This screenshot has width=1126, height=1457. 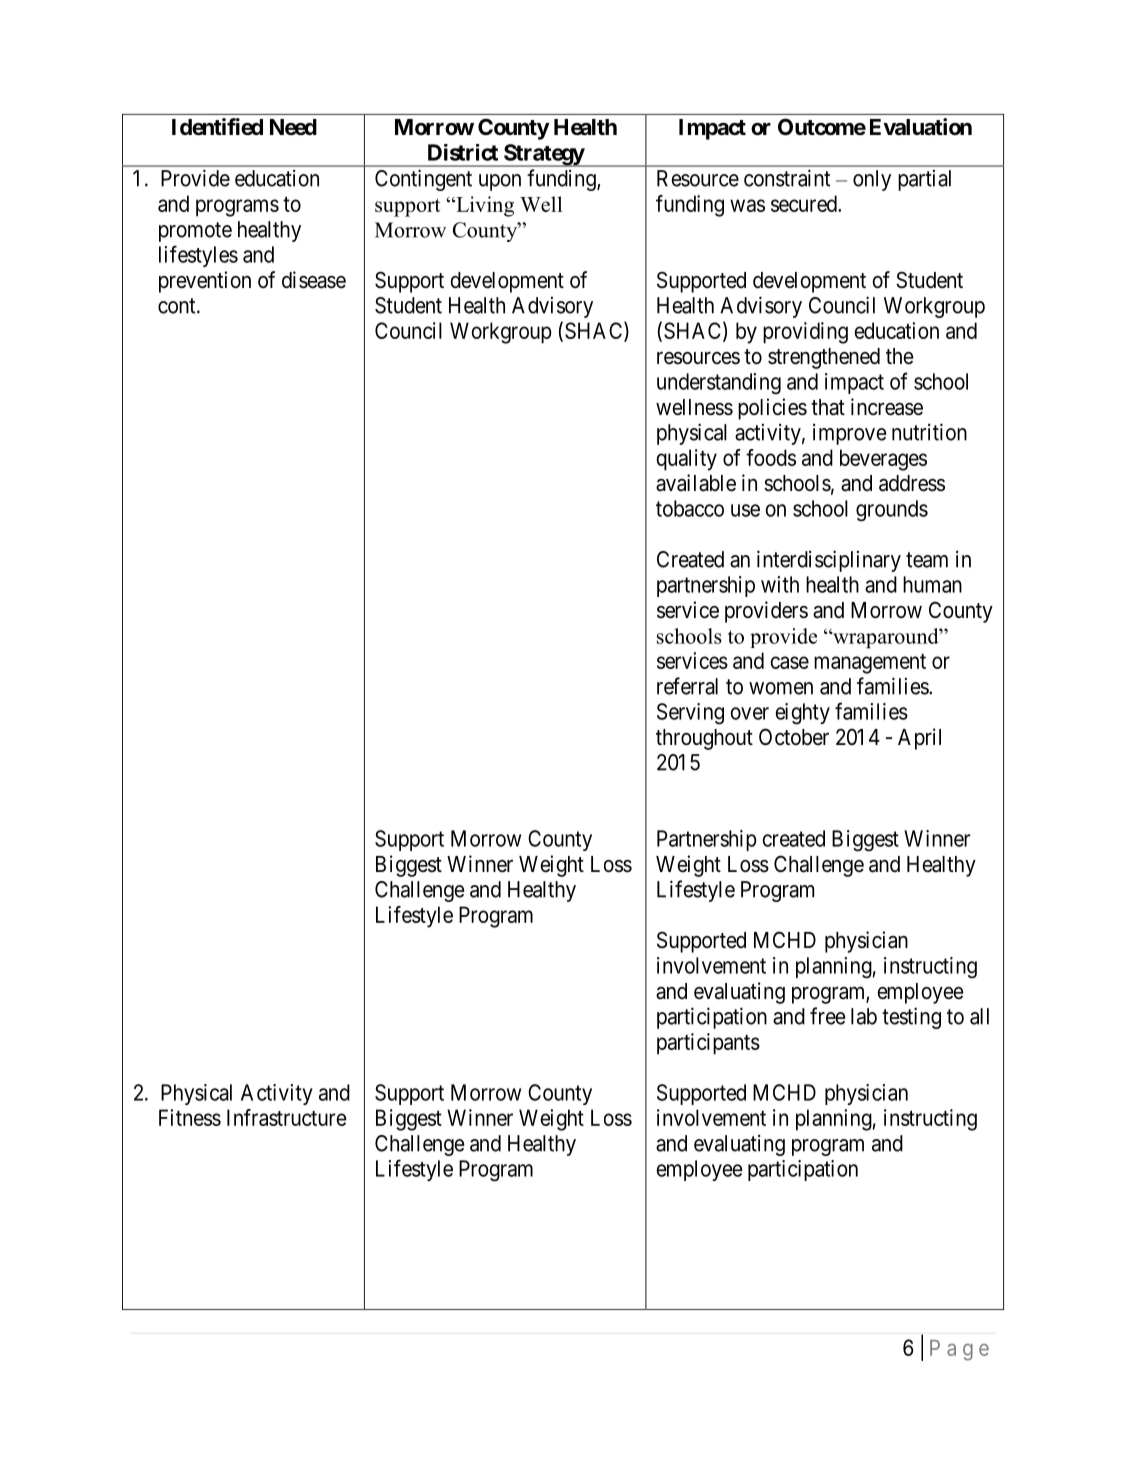 I want to click on only, so click(x=872, y=180).
